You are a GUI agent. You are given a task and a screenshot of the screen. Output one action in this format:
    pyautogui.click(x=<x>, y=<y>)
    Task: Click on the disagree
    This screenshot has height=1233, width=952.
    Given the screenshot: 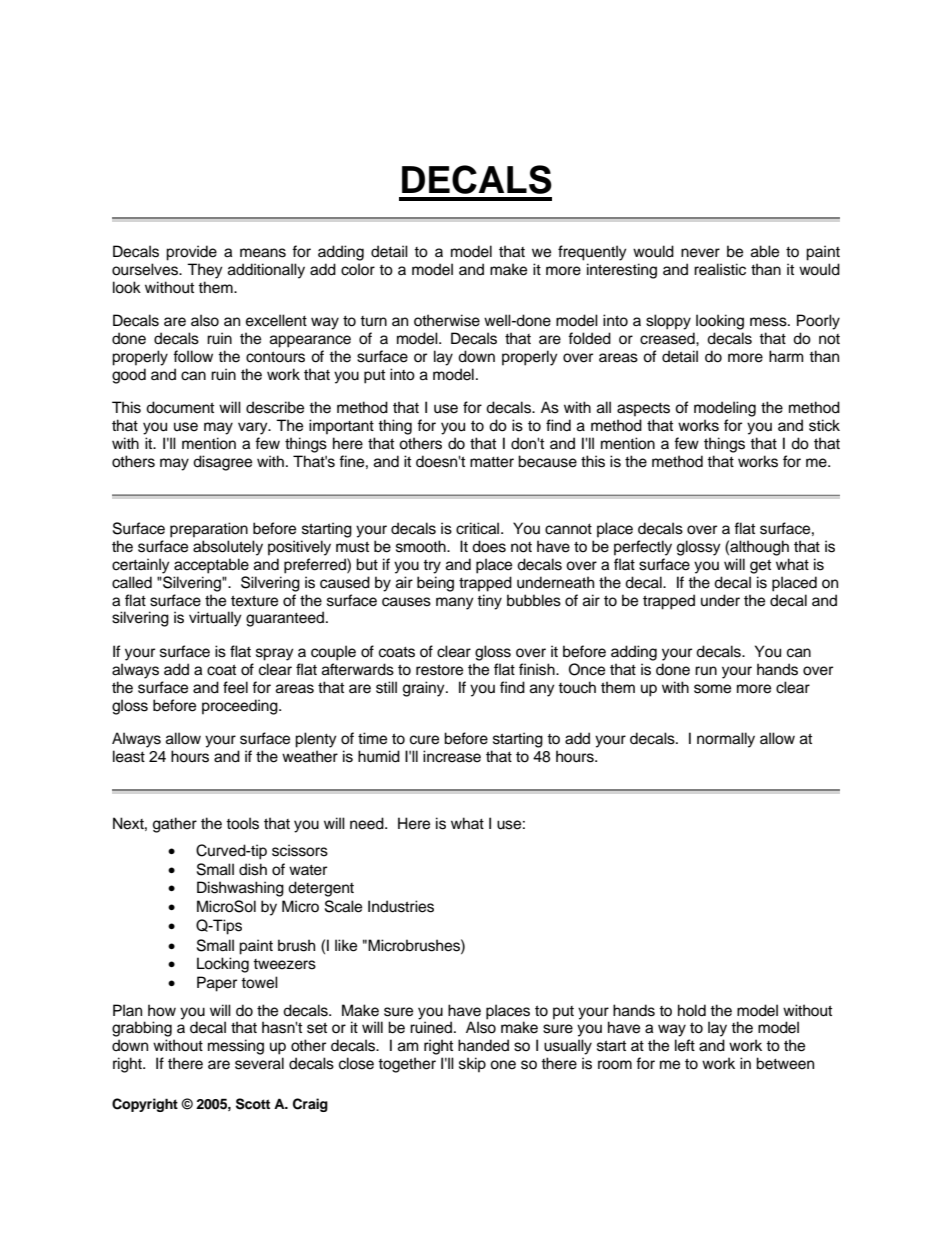 What is the action you would take?
    pyautogui.click(x=222, y=463)
